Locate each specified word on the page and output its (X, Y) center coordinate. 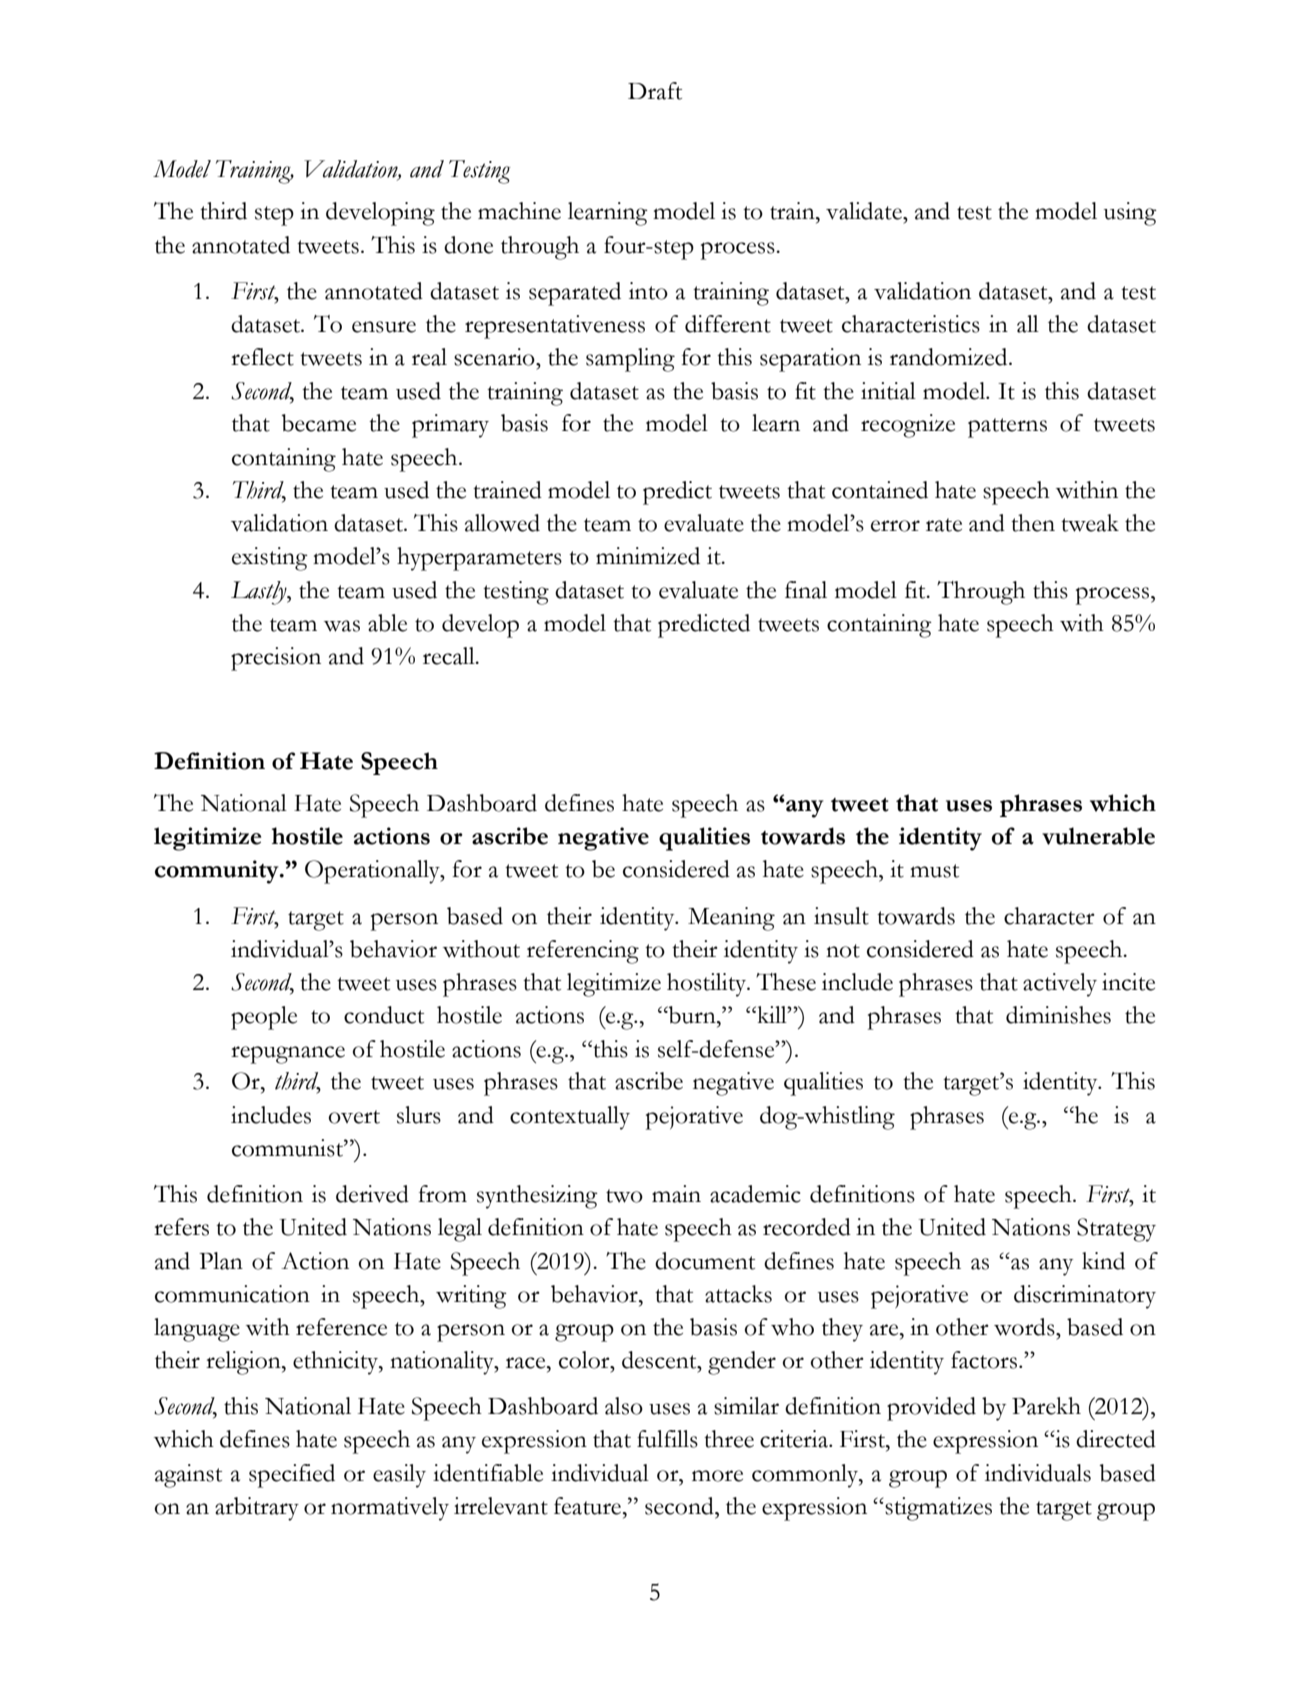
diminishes (1058, 1015)
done (468, 245)
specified (292, 1476)
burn (692, 1015)
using (1130, 214)
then (1033, 523)
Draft (655, 91)
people (264, 1018)
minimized (648, 556)
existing (270, 559)
